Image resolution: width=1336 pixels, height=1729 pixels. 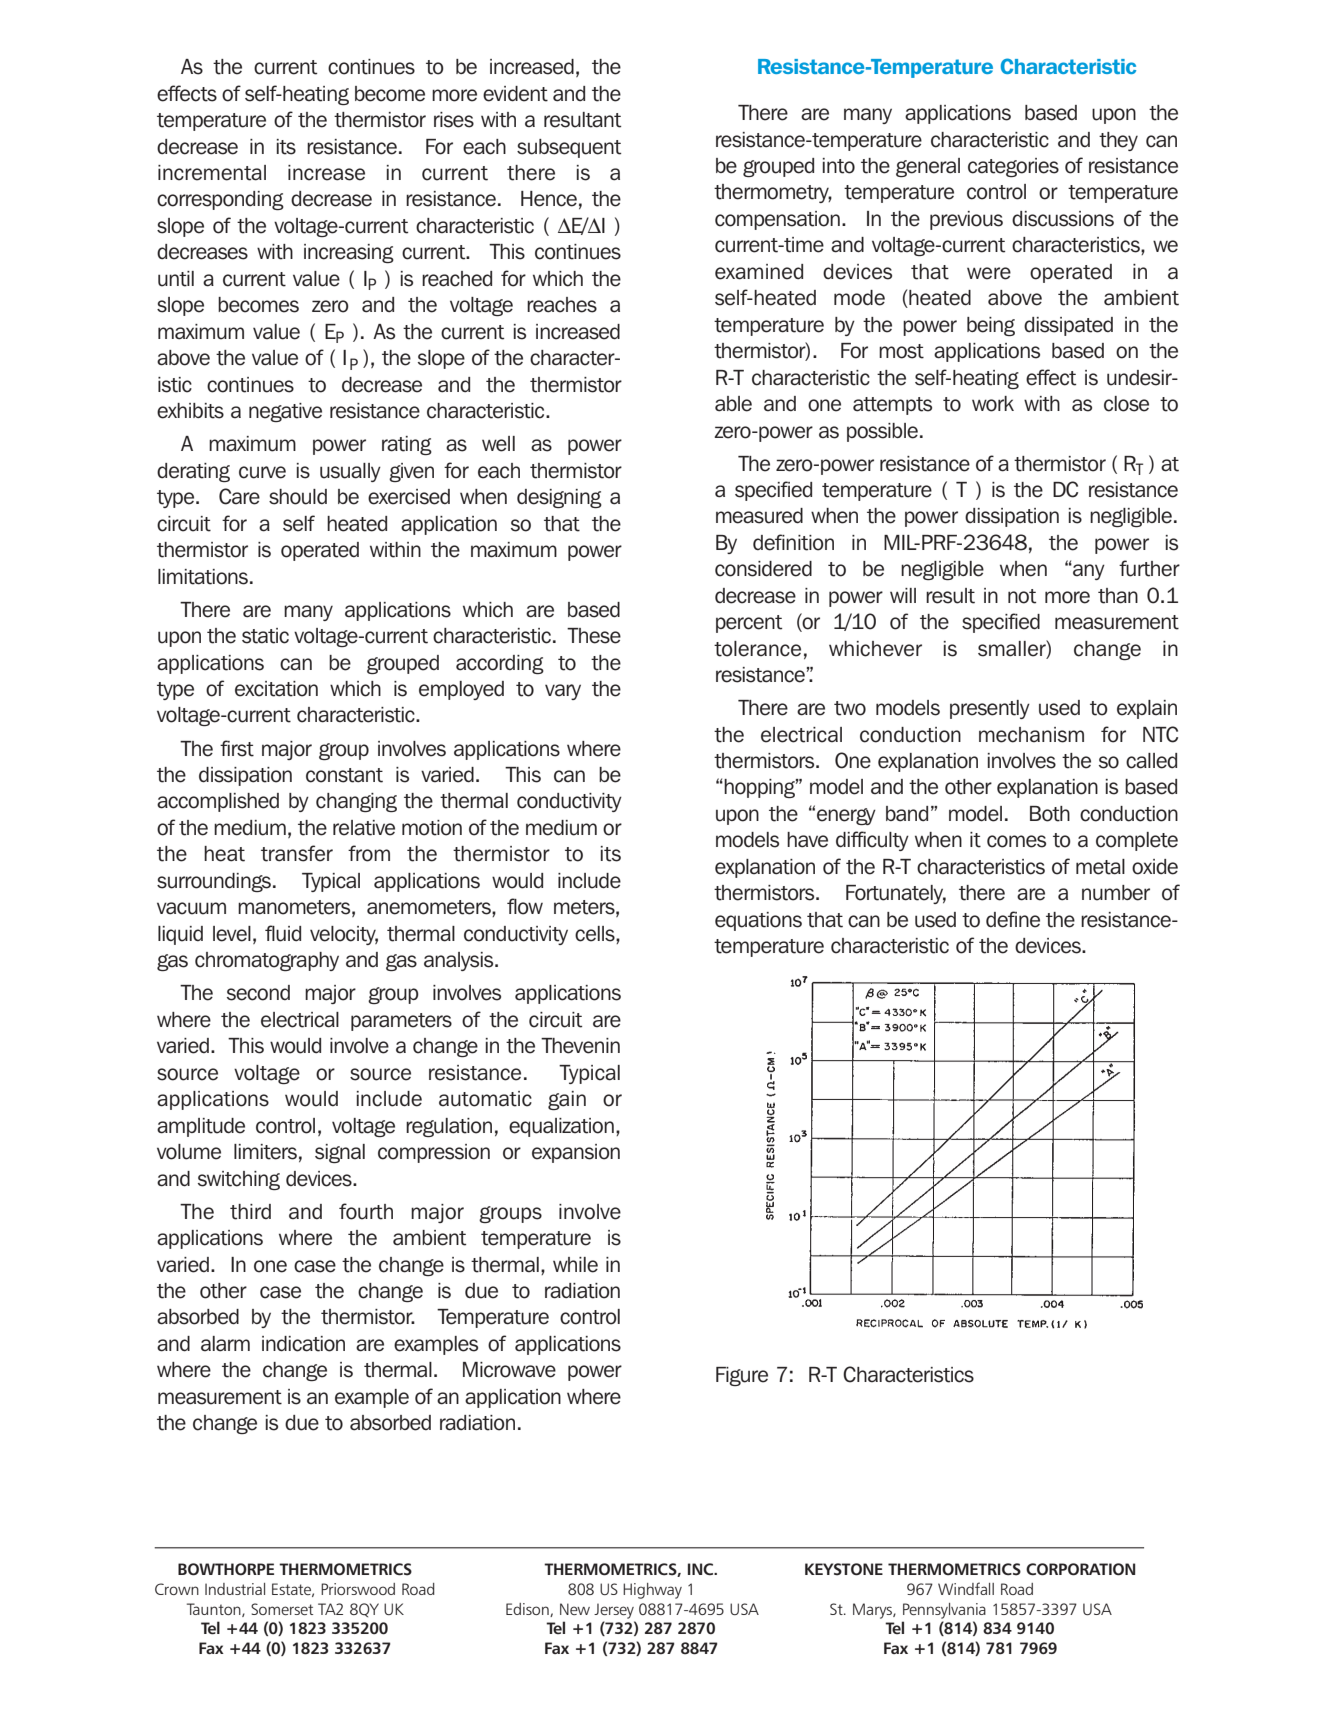 I want to click on subsequent, so click(x=569, y=148).
